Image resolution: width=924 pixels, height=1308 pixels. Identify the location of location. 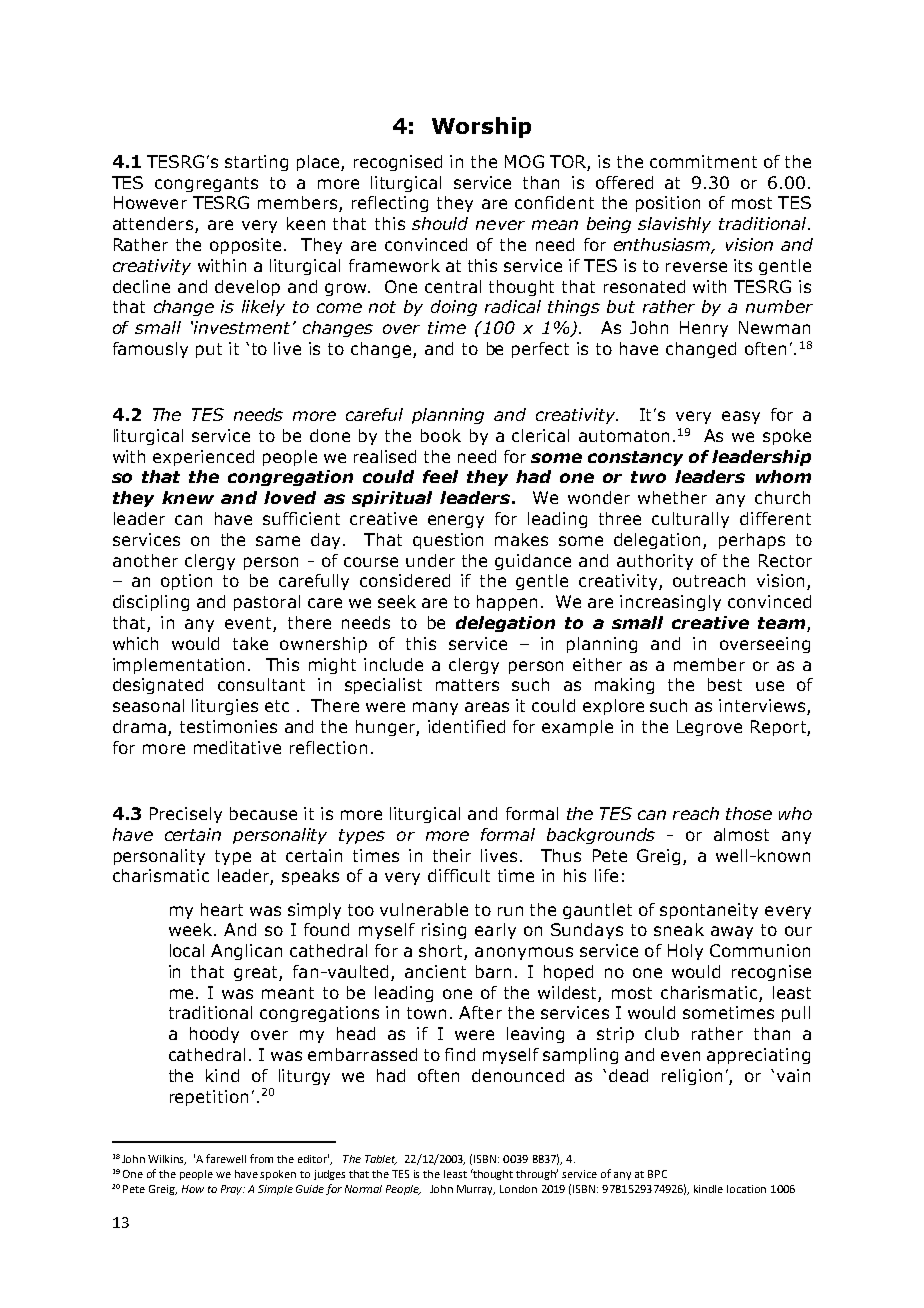
(746, 1189).
